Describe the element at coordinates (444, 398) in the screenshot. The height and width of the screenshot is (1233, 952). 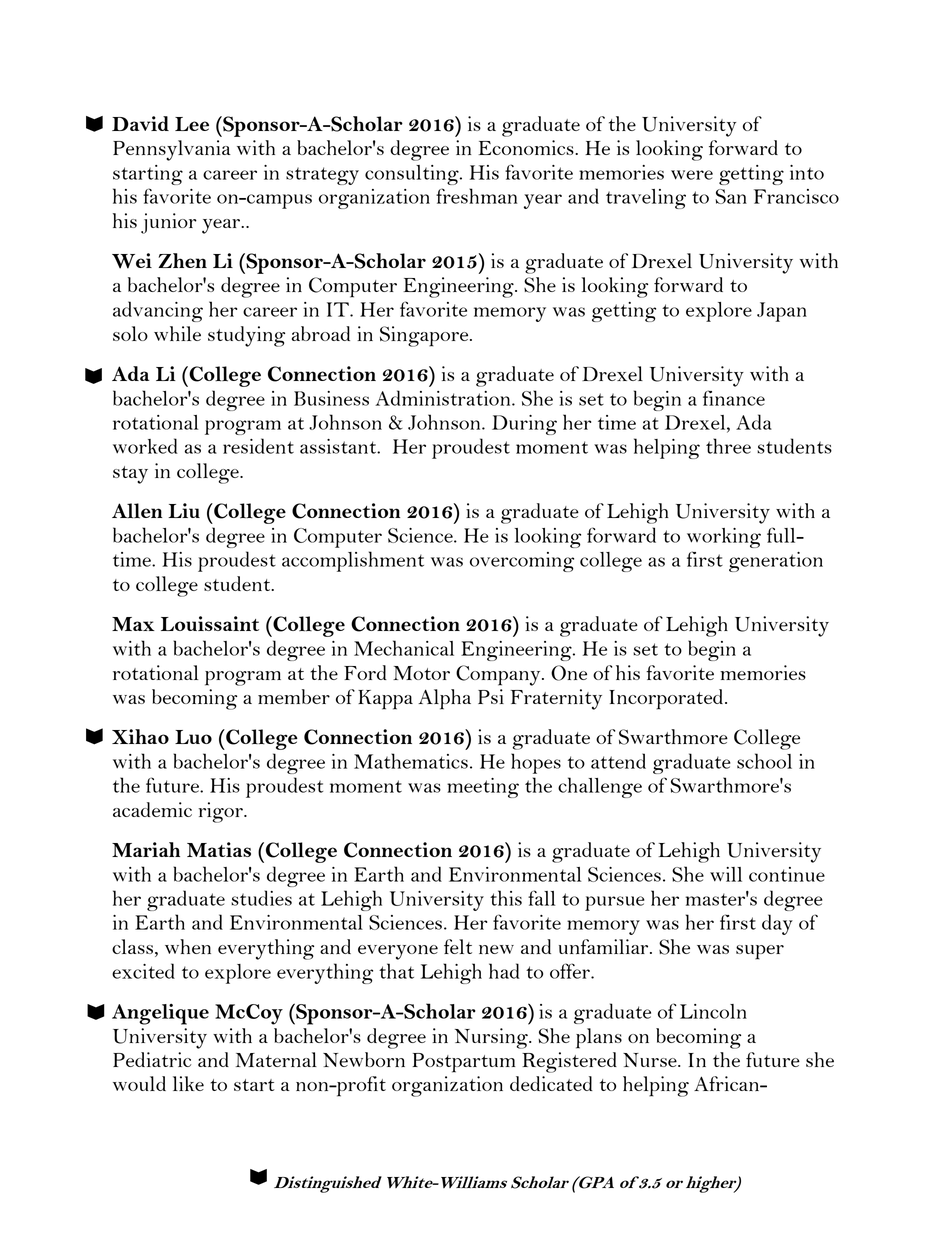
I see `Administration` at that location.
